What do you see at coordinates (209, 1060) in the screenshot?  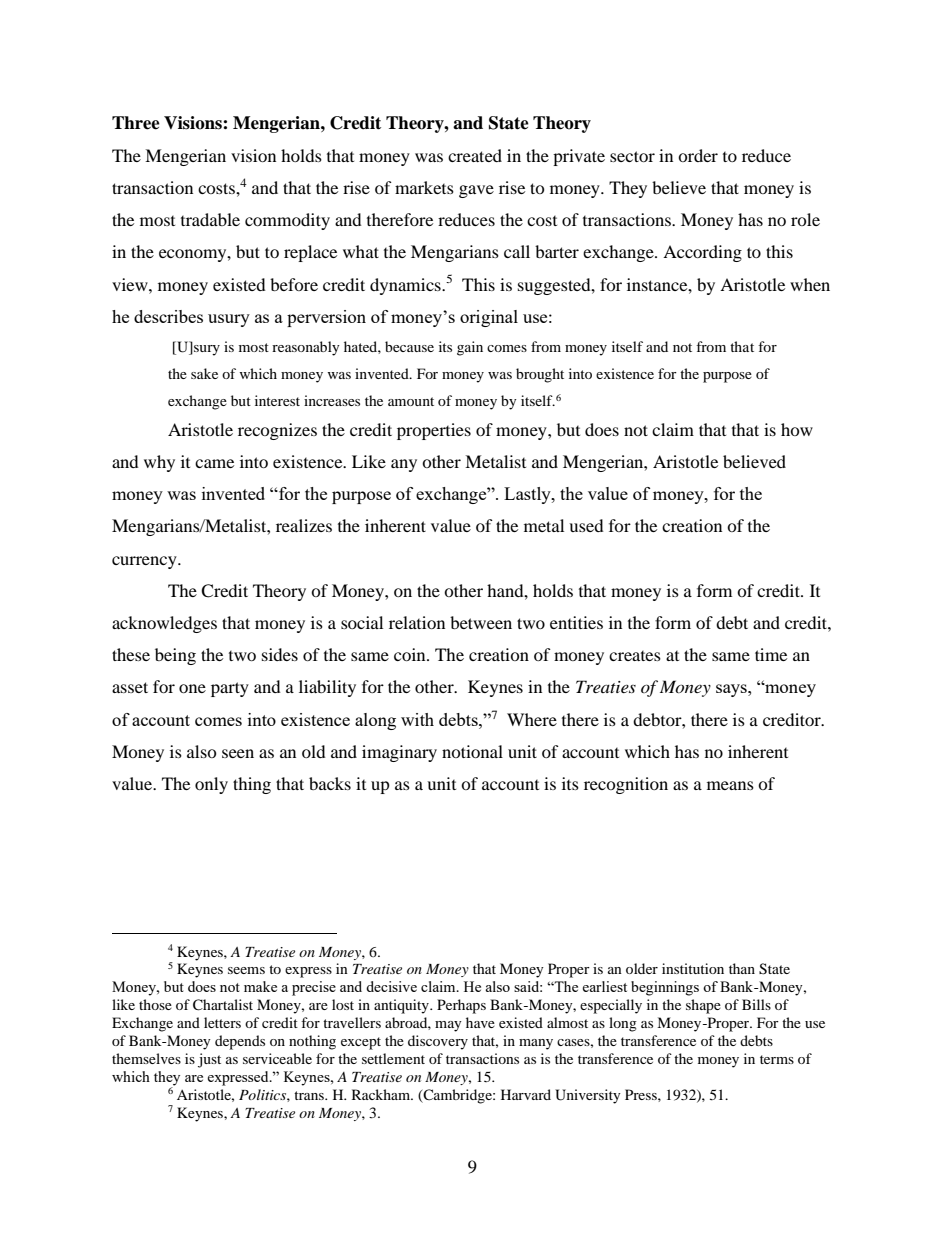 I see `just` at bounding box center [209, 1060].
